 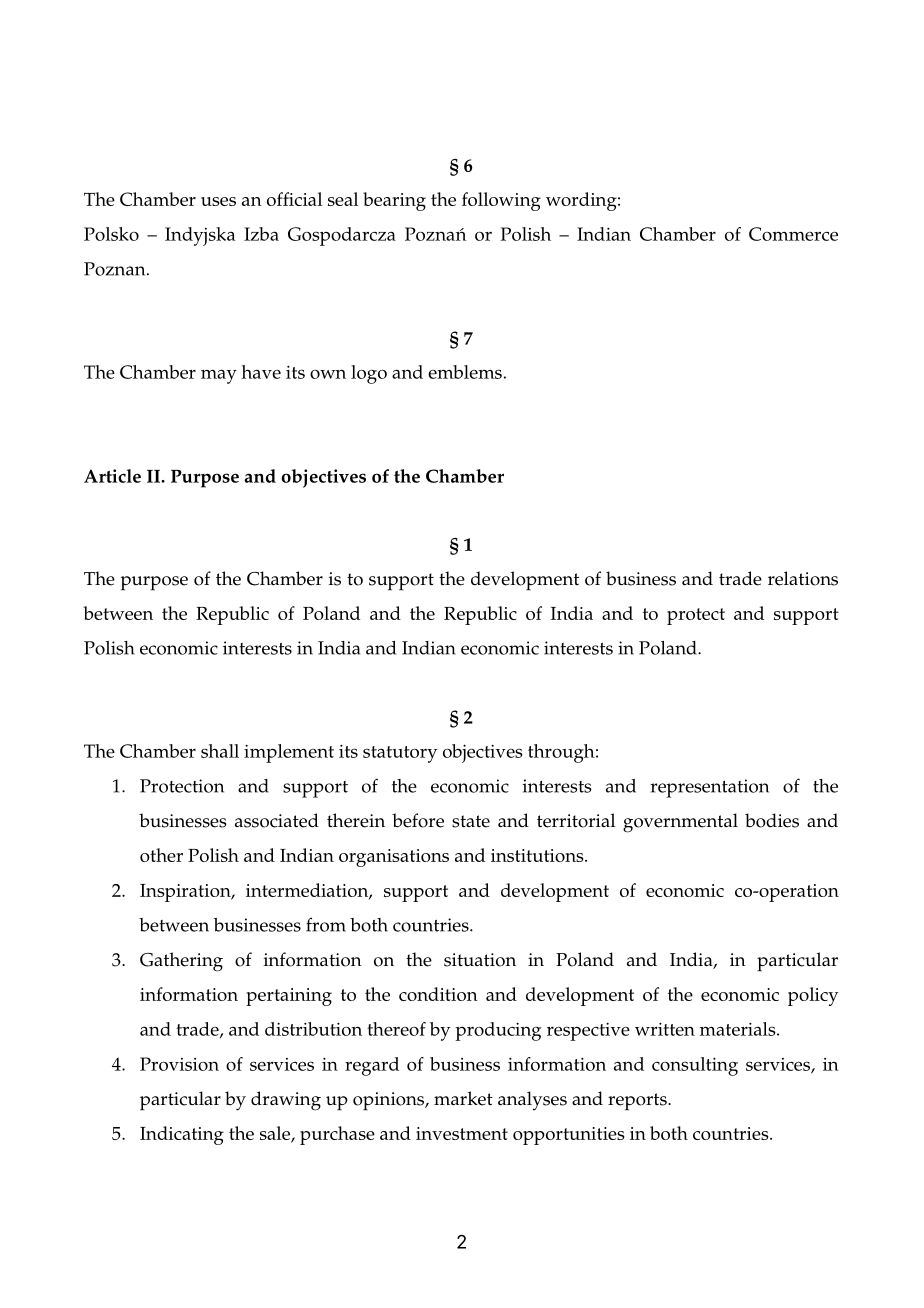 What do you see at coordinates (793, 234) in the document?
I see `Commerce` at bounding box center [793, 234].
